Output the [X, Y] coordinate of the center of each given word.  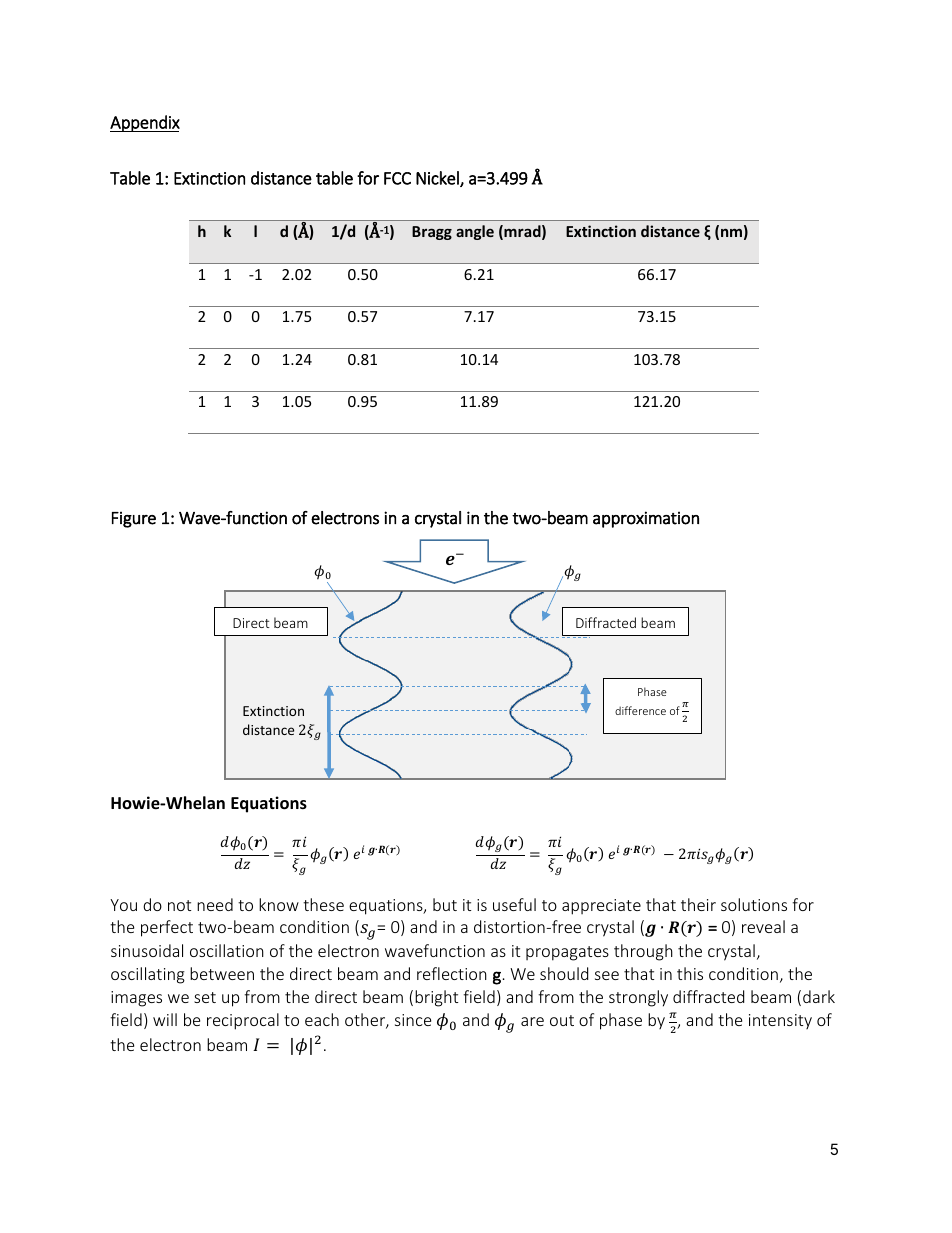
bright [436, 998]
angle [475, 232]
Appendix [145, 123]
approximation [646, 519]
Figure [134, 520]
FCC [397, 178]
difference [640, 710]
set [205, 997]
